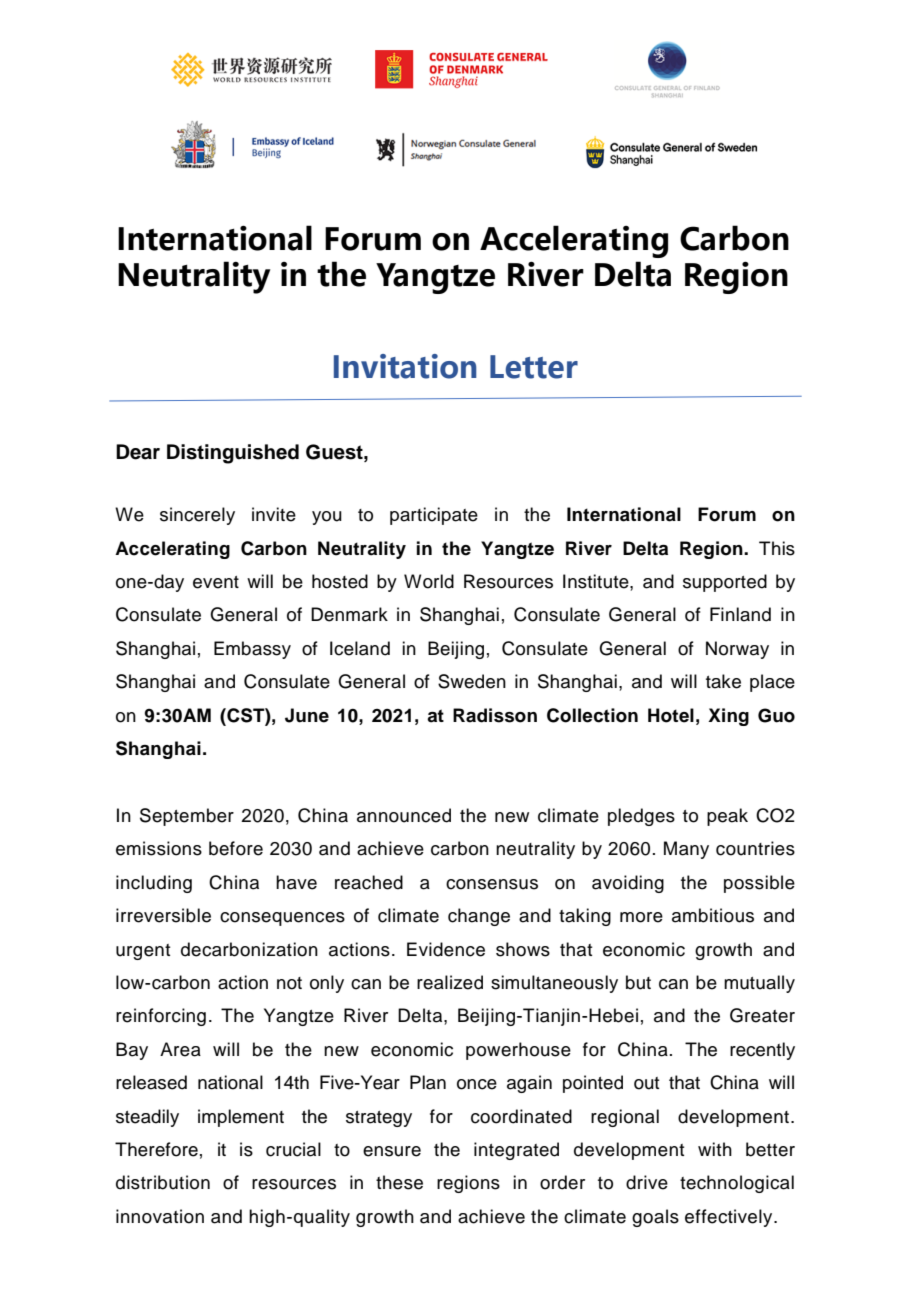 Image resolution: width=911 pixels, height=1316 pixels. Describe the element at coordinates (405, 366) in the page. I see `Invitation` at that location.
